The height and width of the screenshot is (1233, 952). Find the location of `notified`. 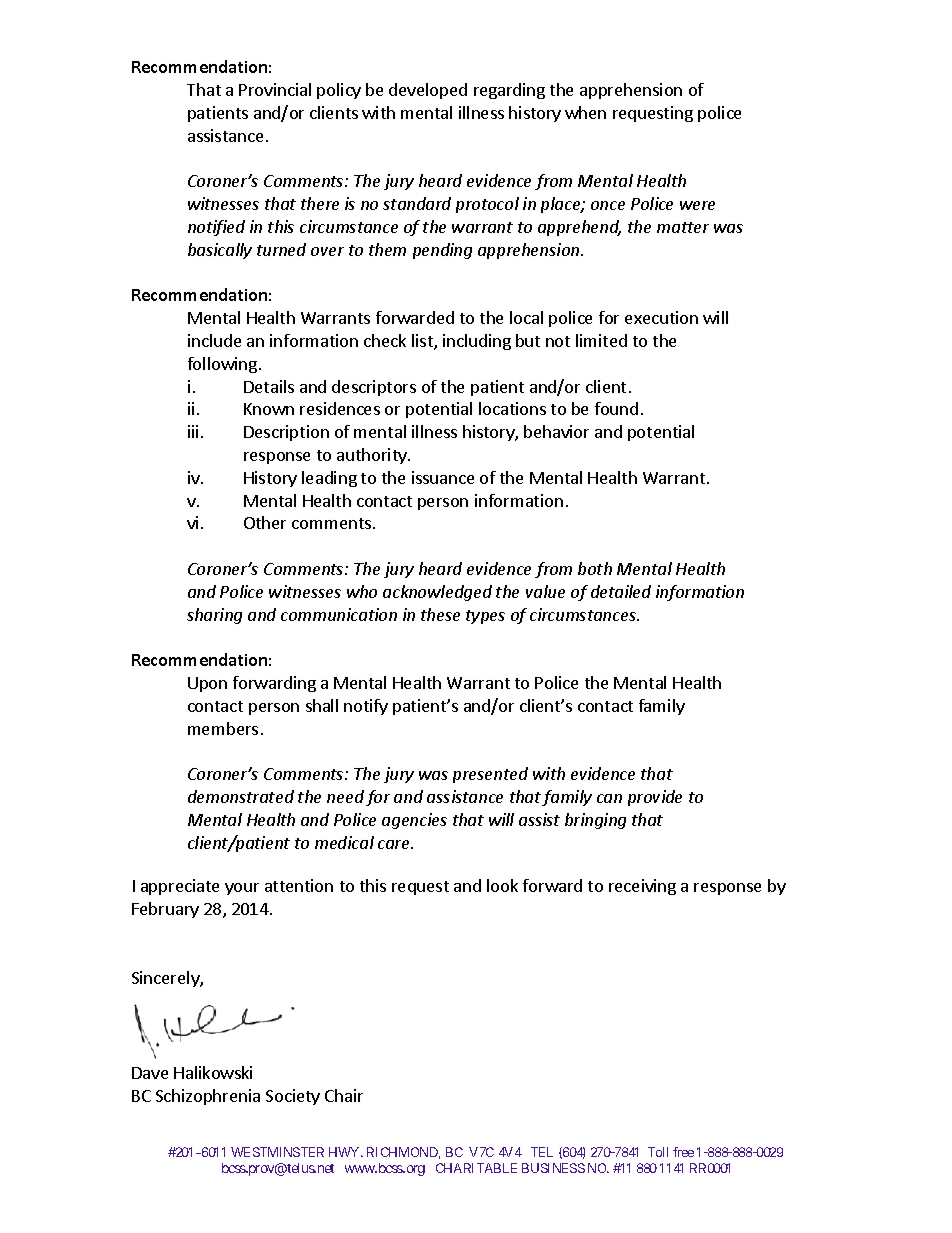

notified is located at coordinates (216, 228).
